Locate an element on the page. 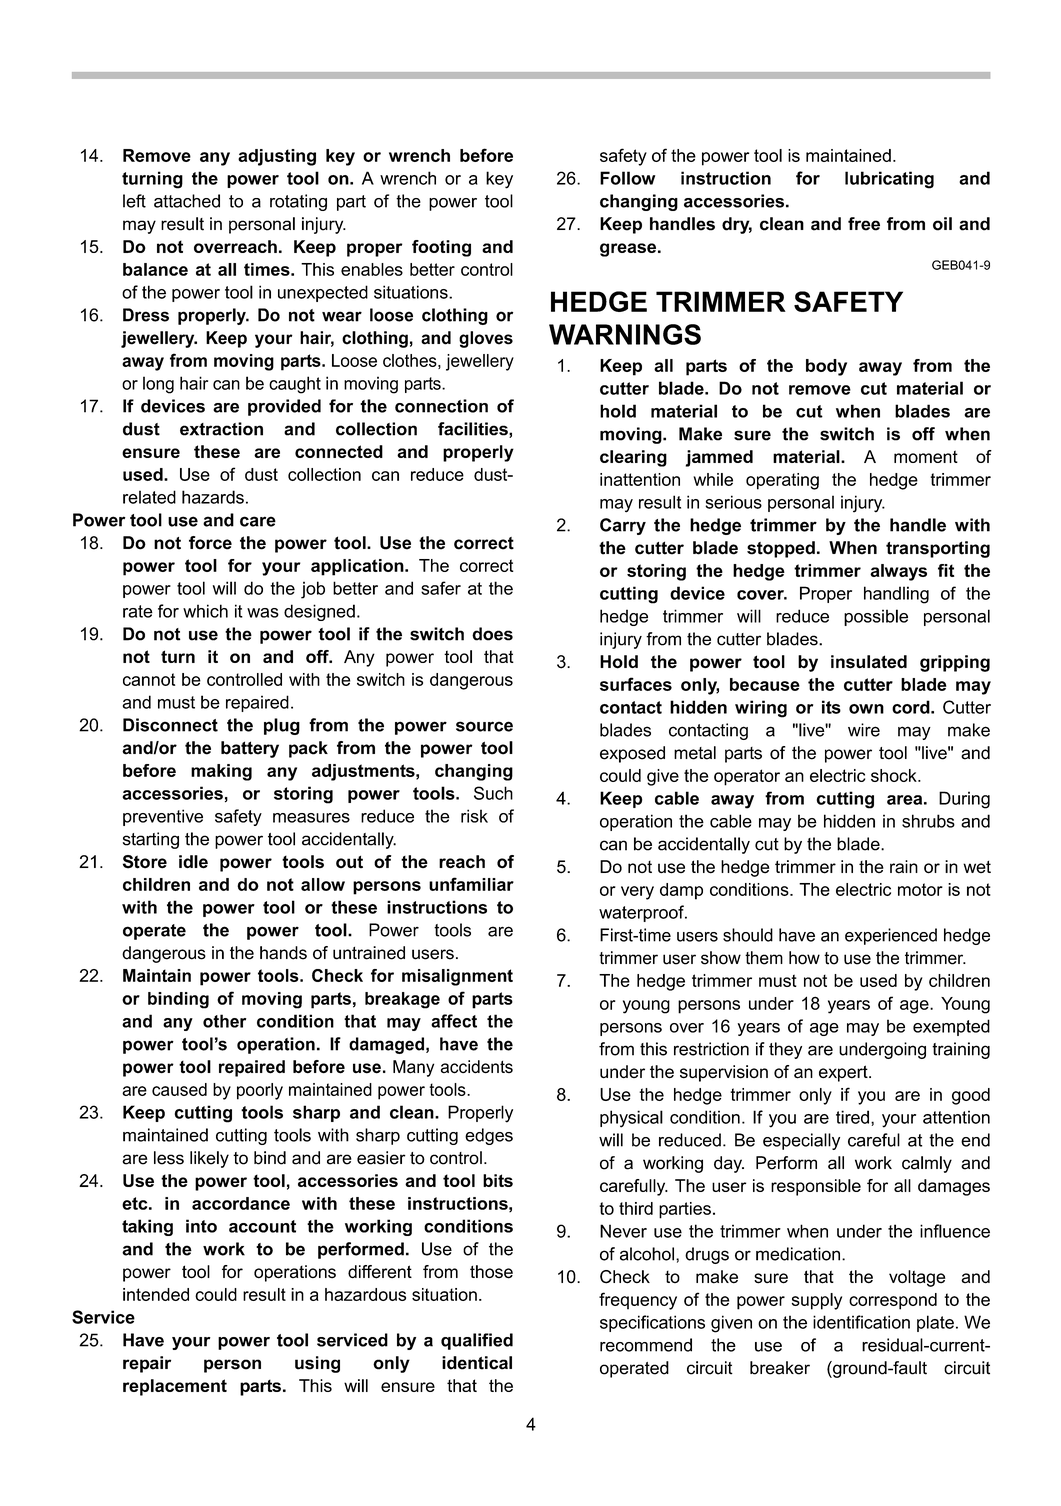  Follow is located at coordinates (627, 178).
